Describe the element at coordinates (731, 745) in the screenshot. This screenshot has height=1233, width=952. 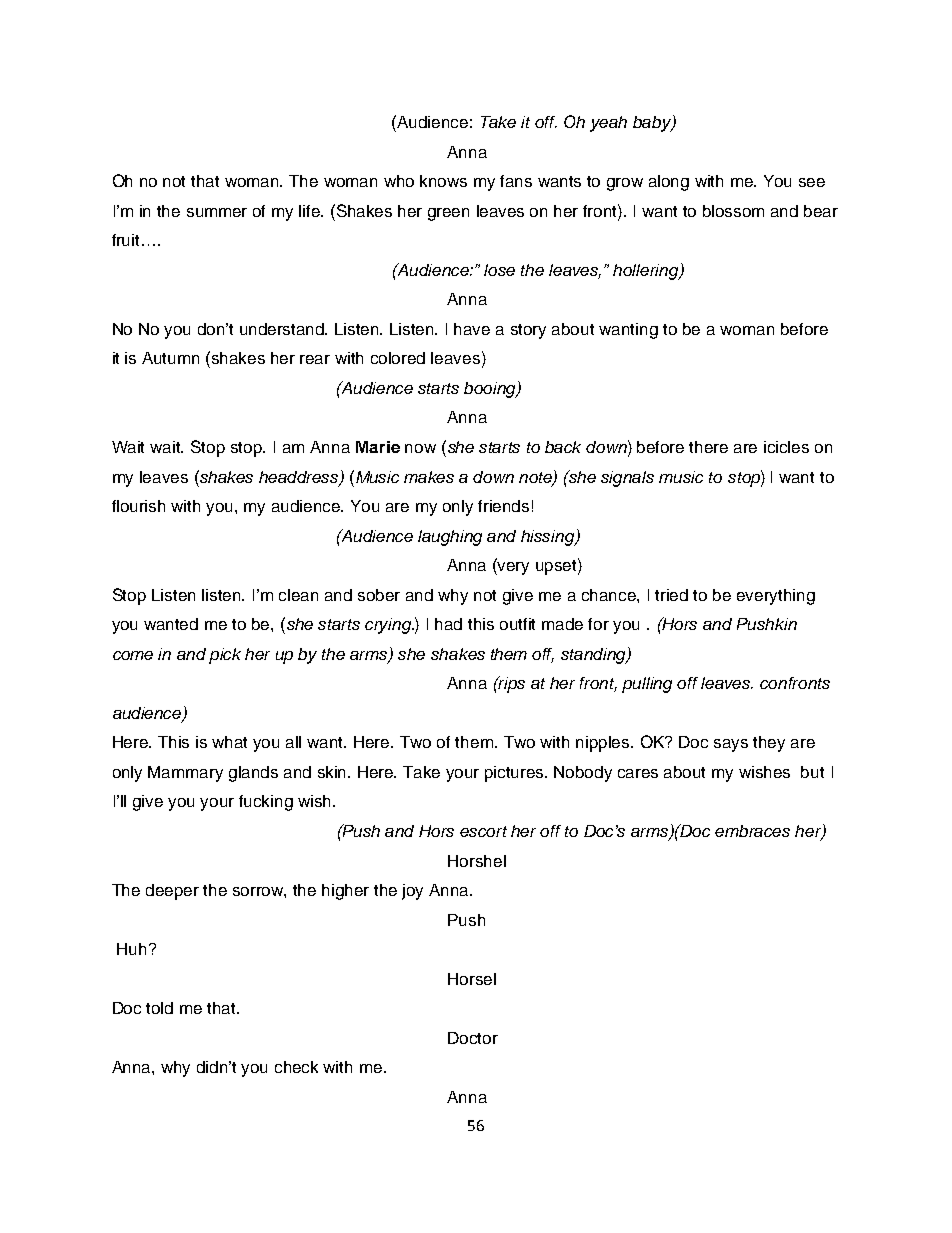
I see `says` at that location.
